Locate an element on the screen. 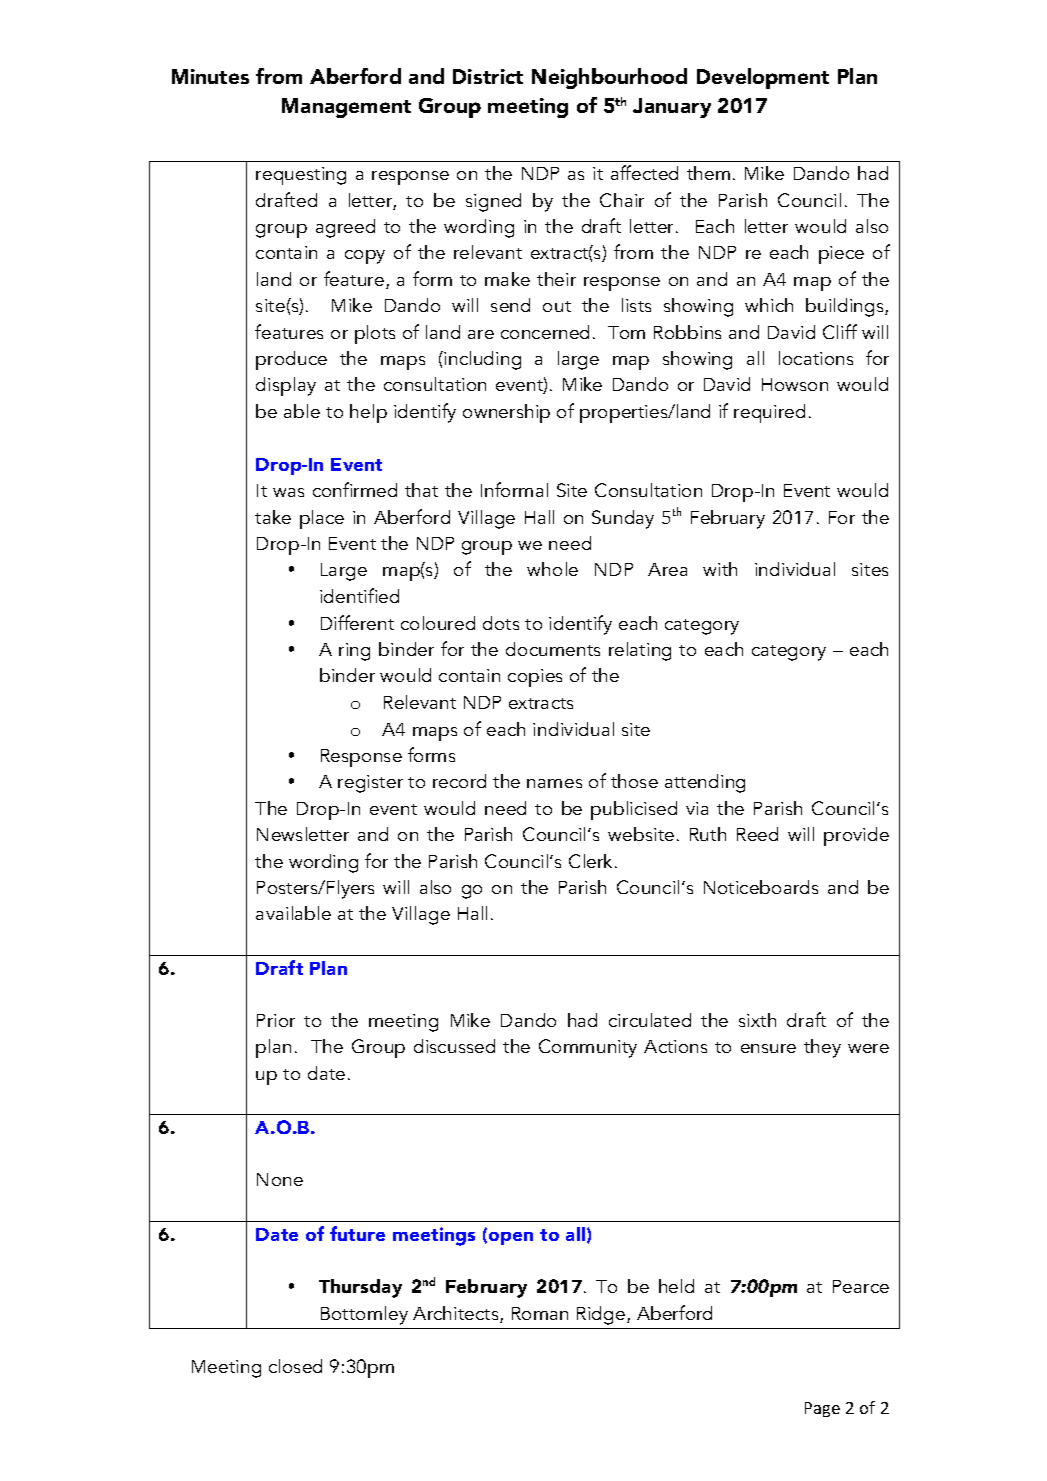 The width and height of the screenshot is (1047, 1481). Clerk is located at coordinates (590, 861).
